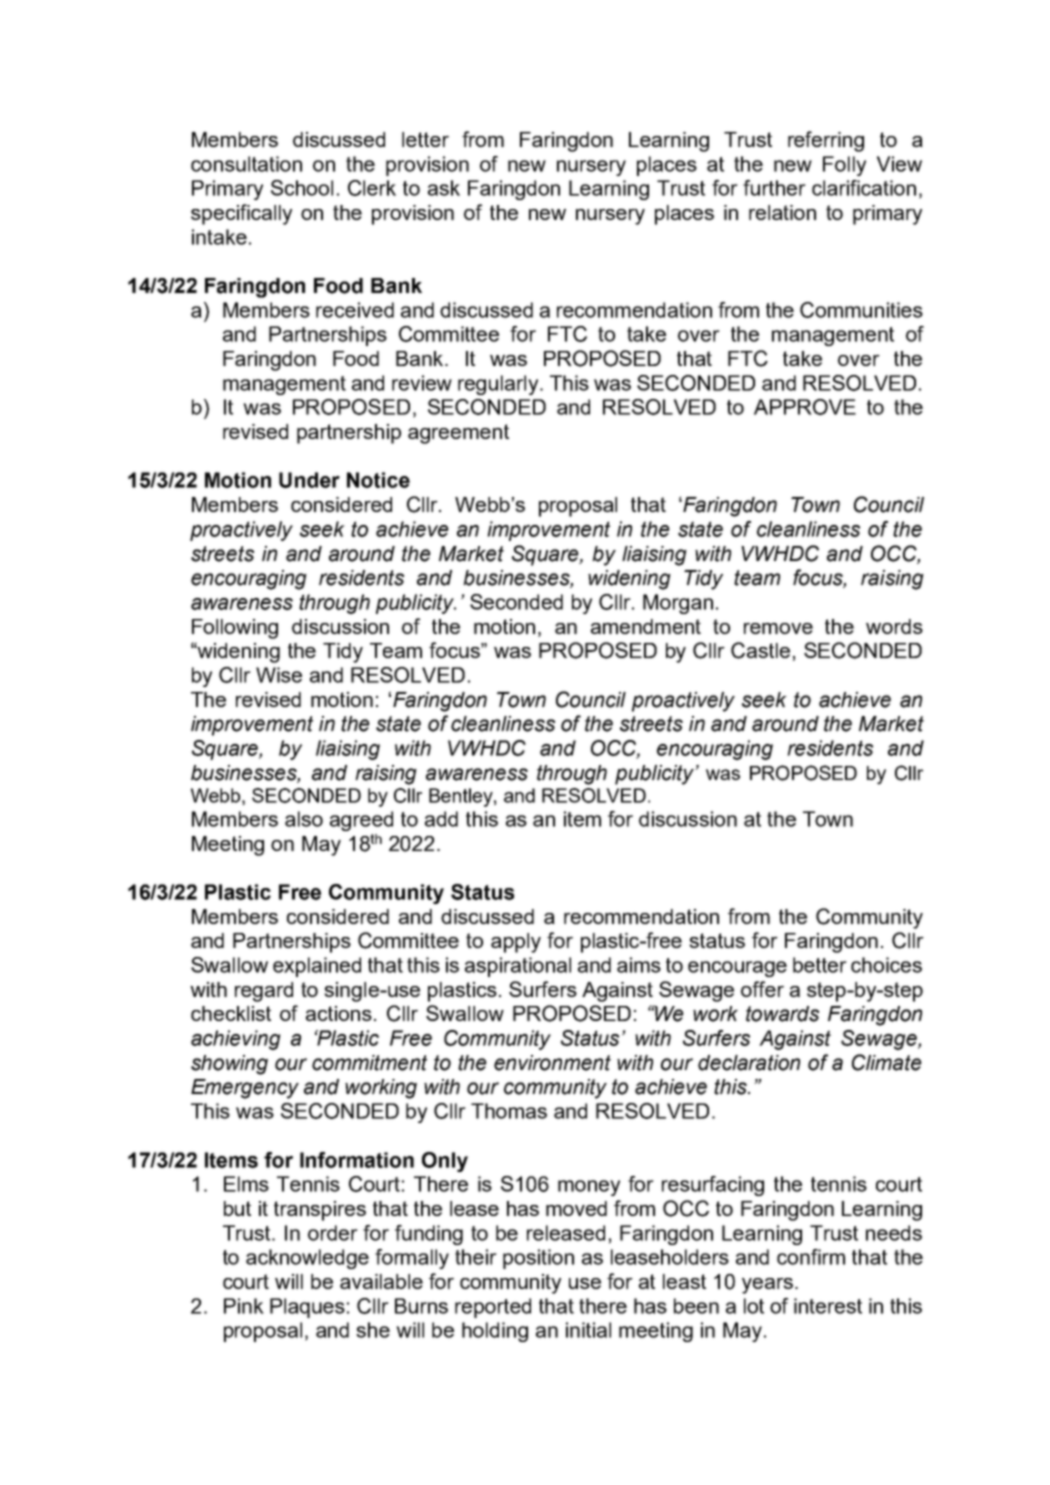 The image size is (1050, 1485). What do you see at coordinates (499, 385) in the image?
I see `regularly` at bounding box center [499, 385].
